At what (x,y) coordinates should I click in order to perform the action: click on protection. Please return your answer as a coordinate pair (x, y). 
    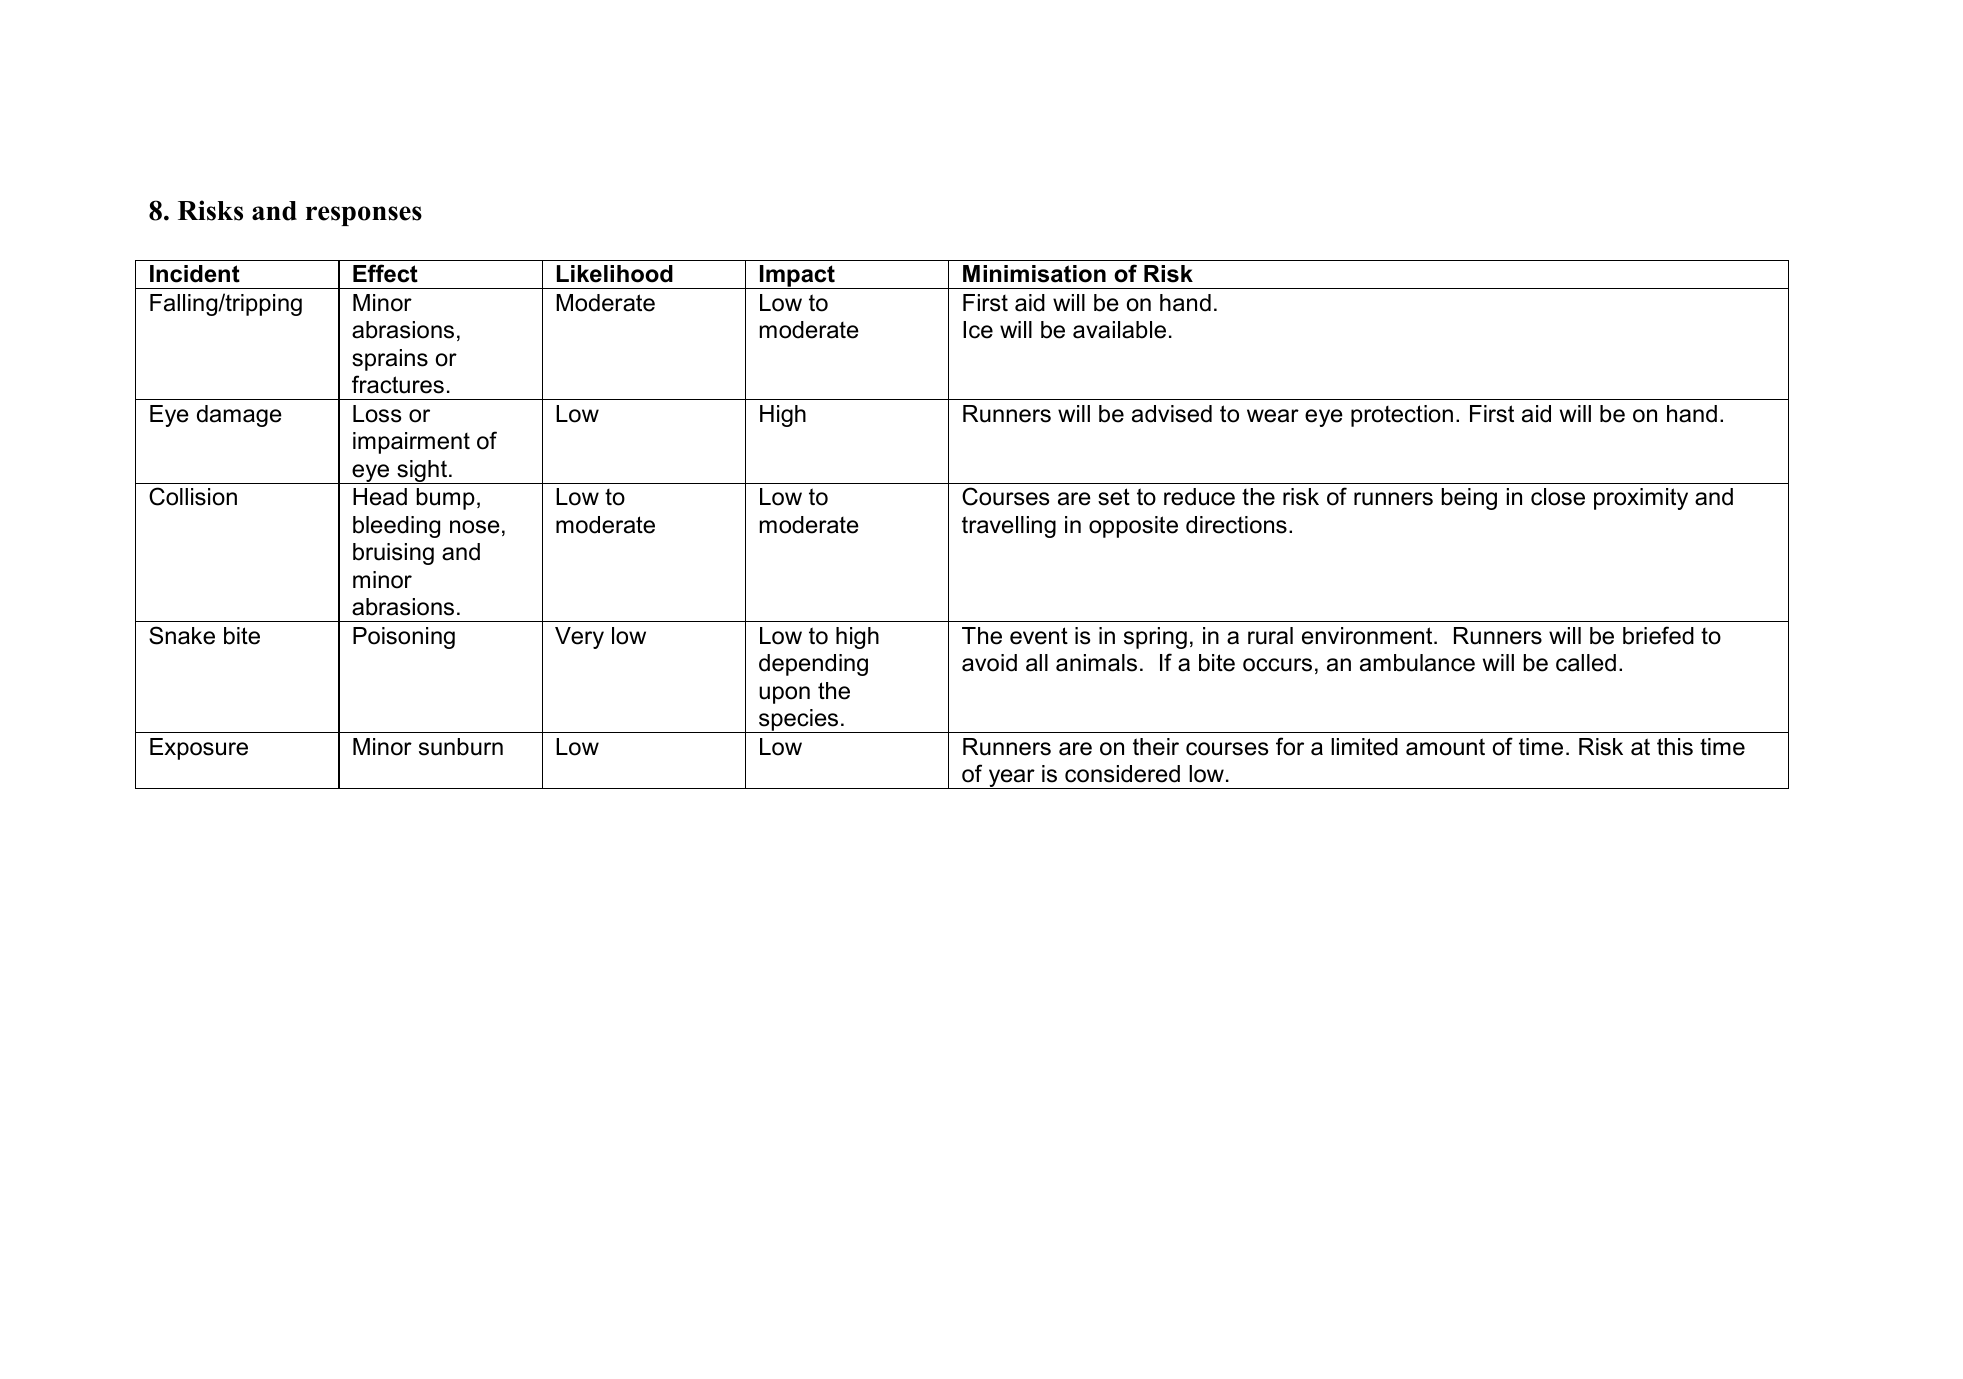
    Looking at the image, I should click on (1402, 416).
